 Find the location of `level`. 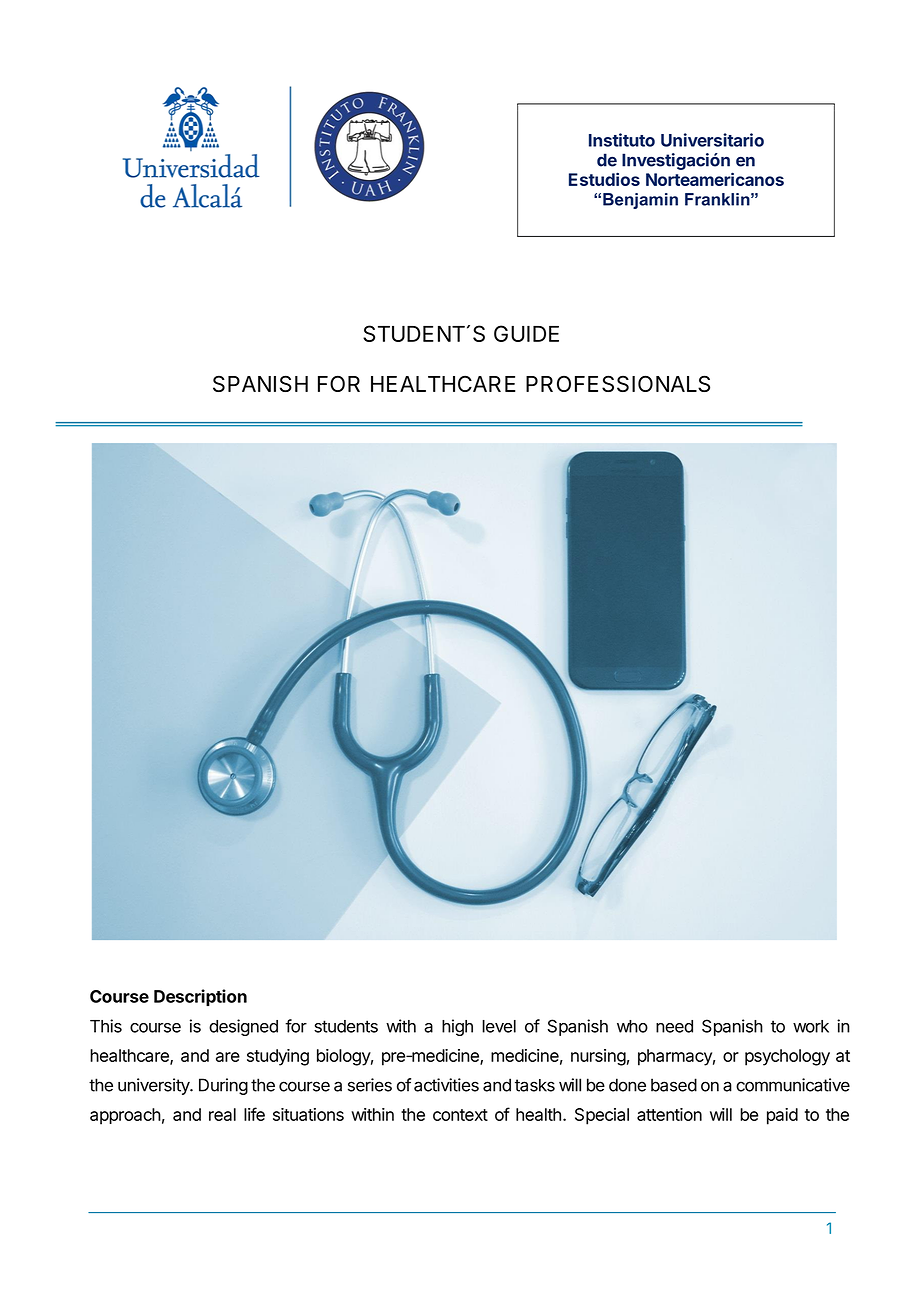

level is located at coordinates (499, 1026).
